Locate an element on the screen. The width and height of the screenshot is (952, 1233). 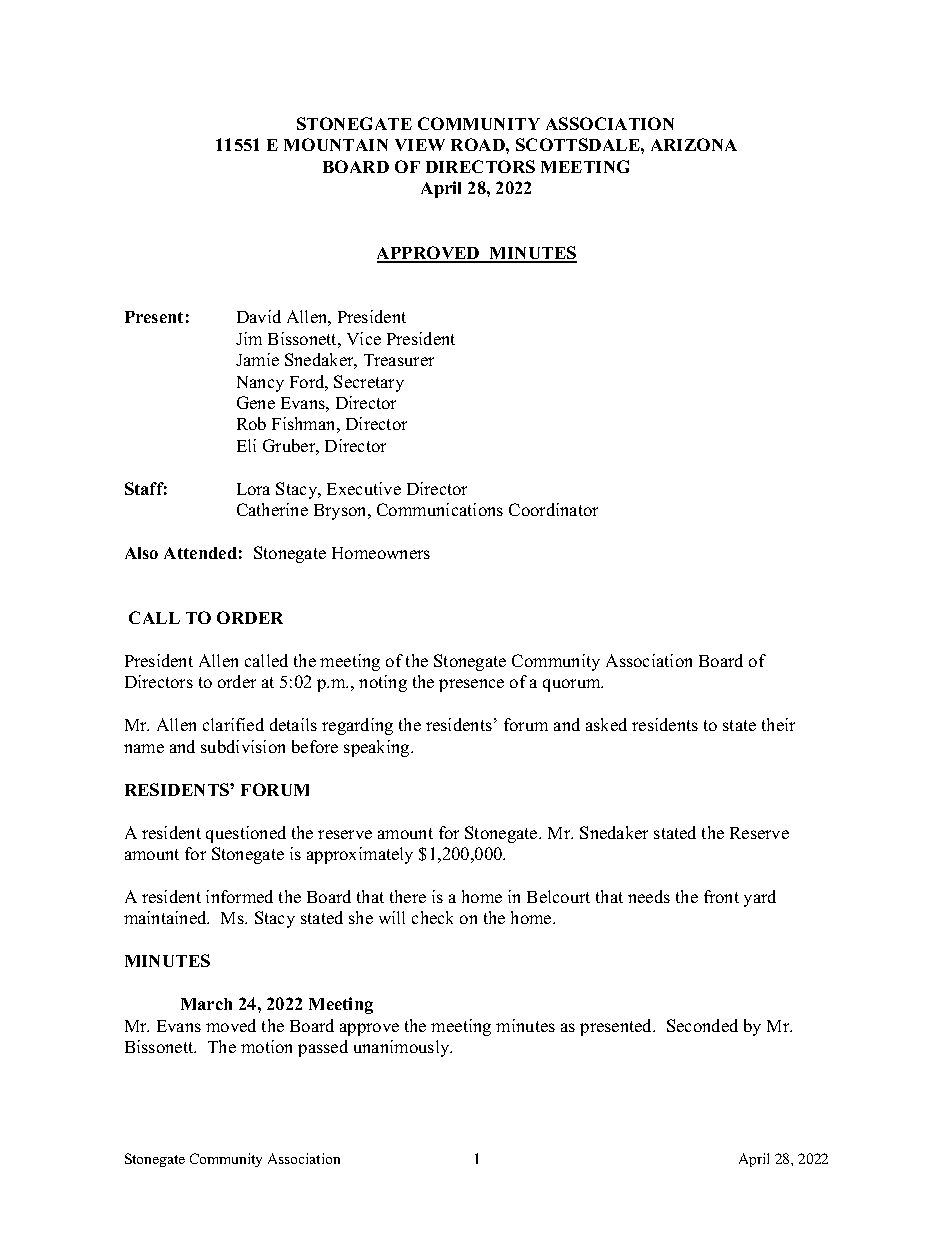
Communications is located at coordinates (440, 509).
